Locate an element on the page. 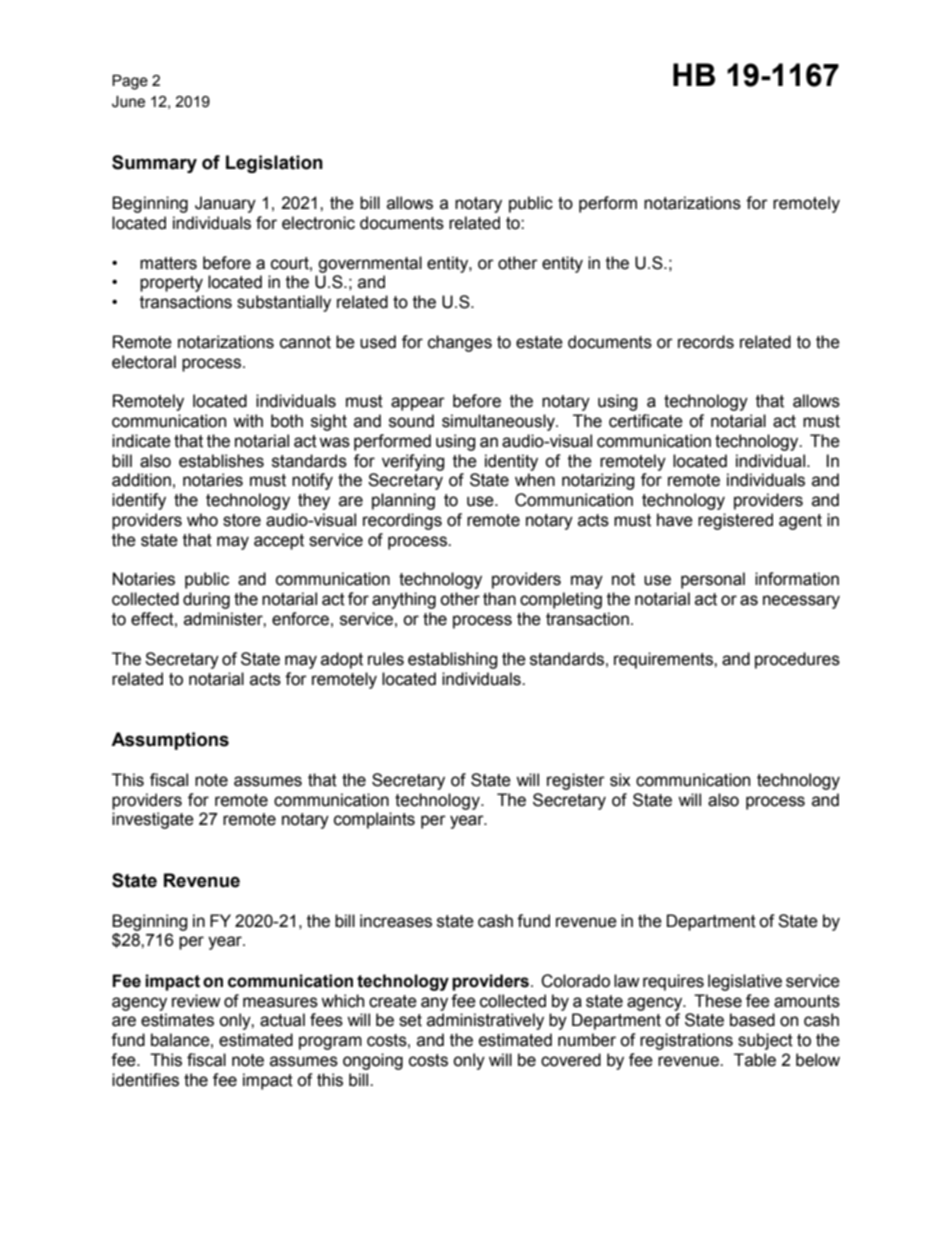 Image resolution: width=952 pixels, height=1233 pixels. six is located at coordinates (620, 780).
